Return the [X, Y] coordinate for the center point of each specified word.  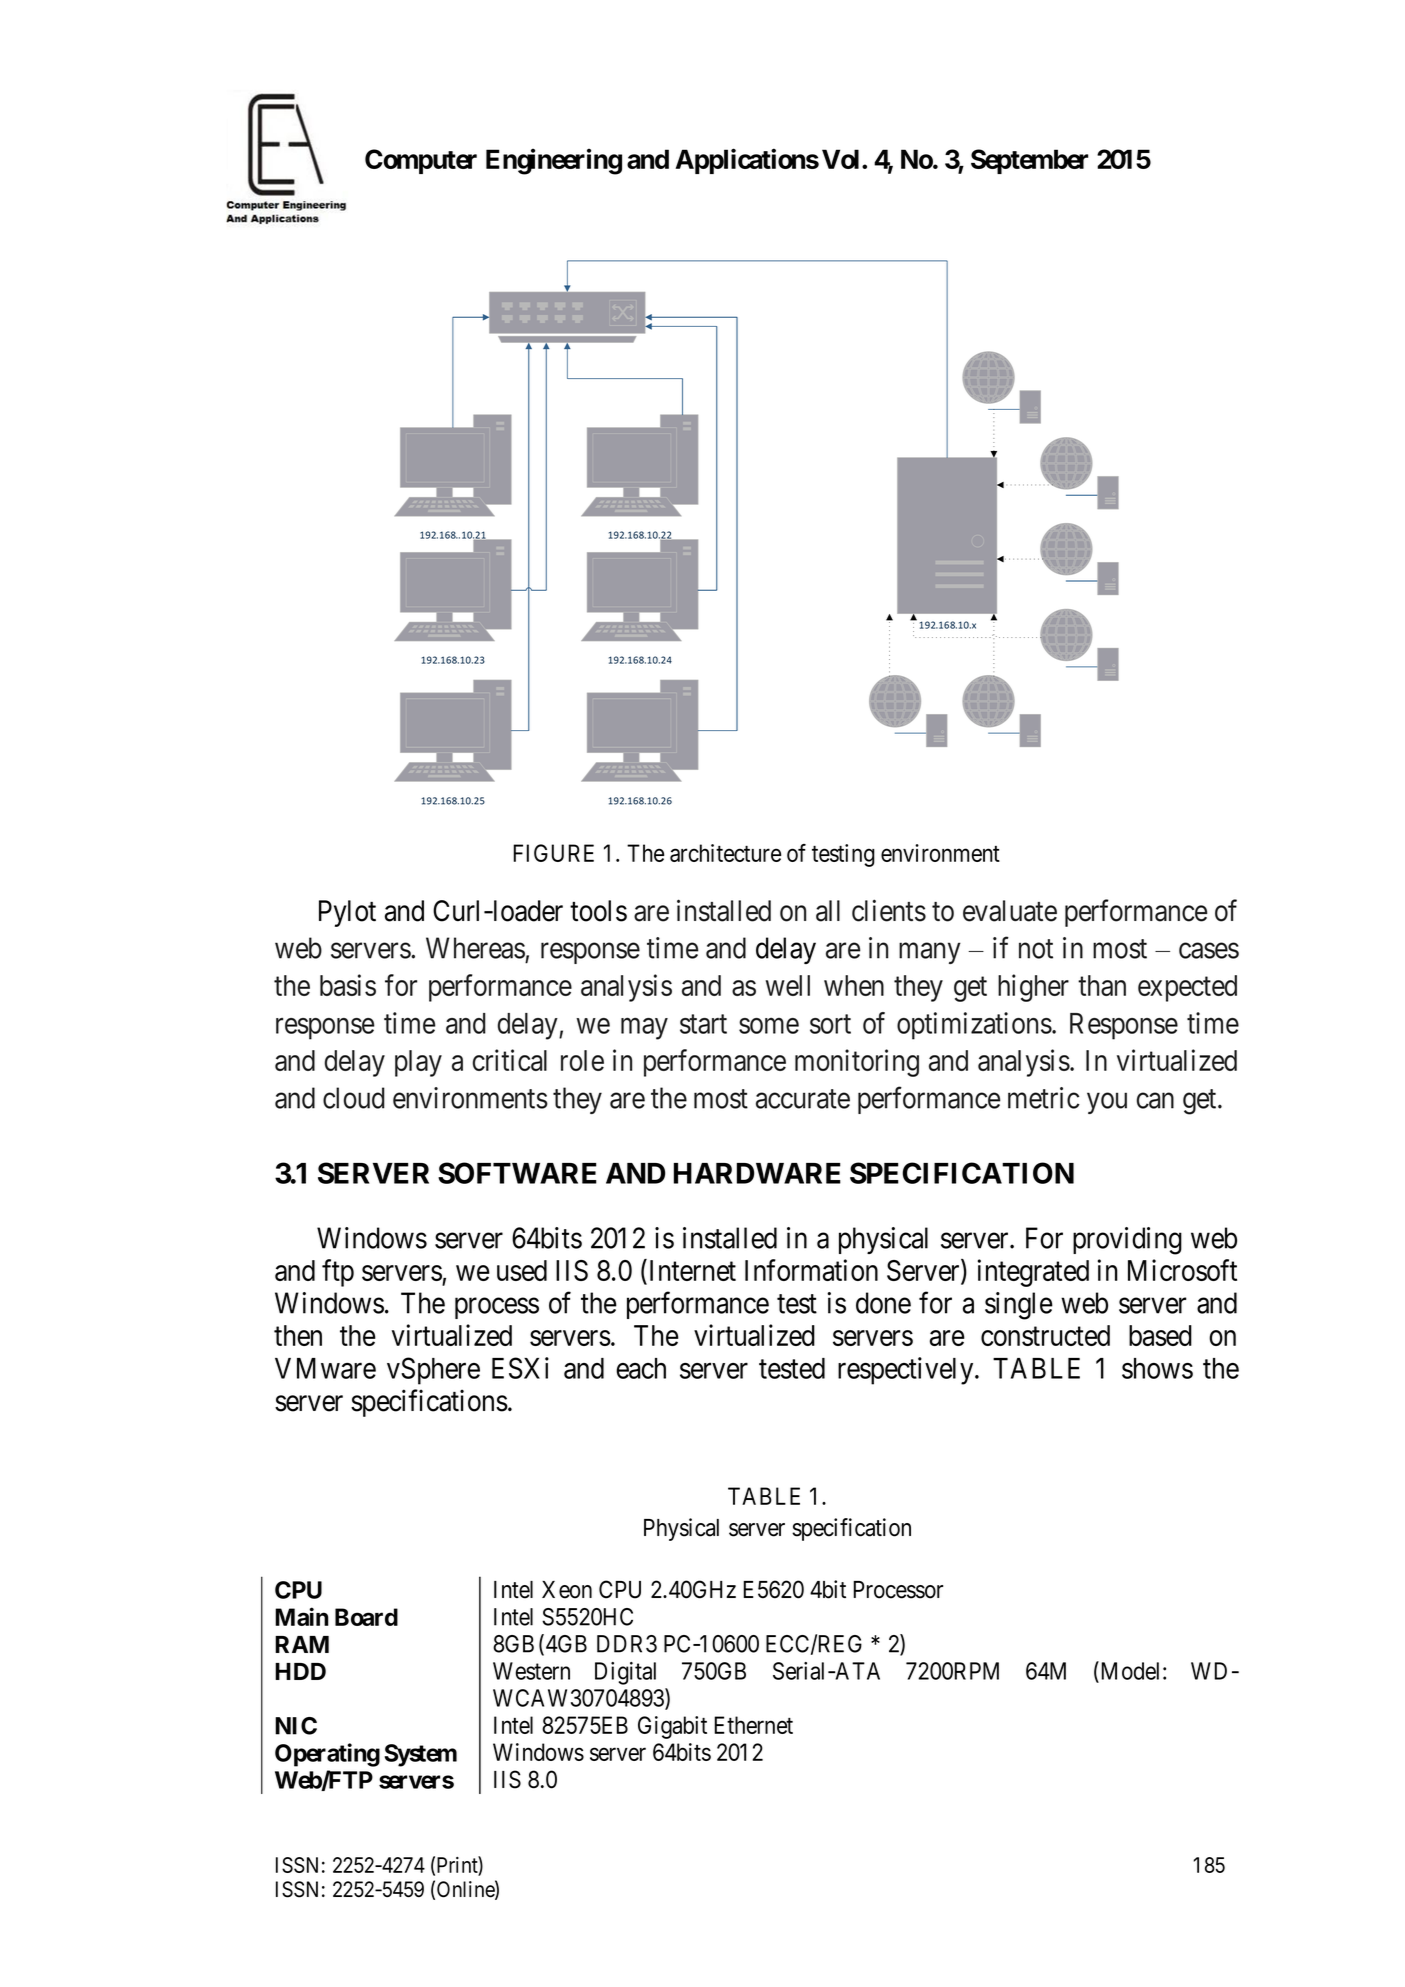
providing [1127, 1241]
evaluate [1010, 911]
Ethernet [753, 1725]
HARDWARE [757, 1173]
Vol [840, 159]
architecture [725, 853]
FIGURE [553, 853]
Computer [421, 161]
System [420, 1755]
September [1029, 161]
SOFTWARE [517, 1173]
